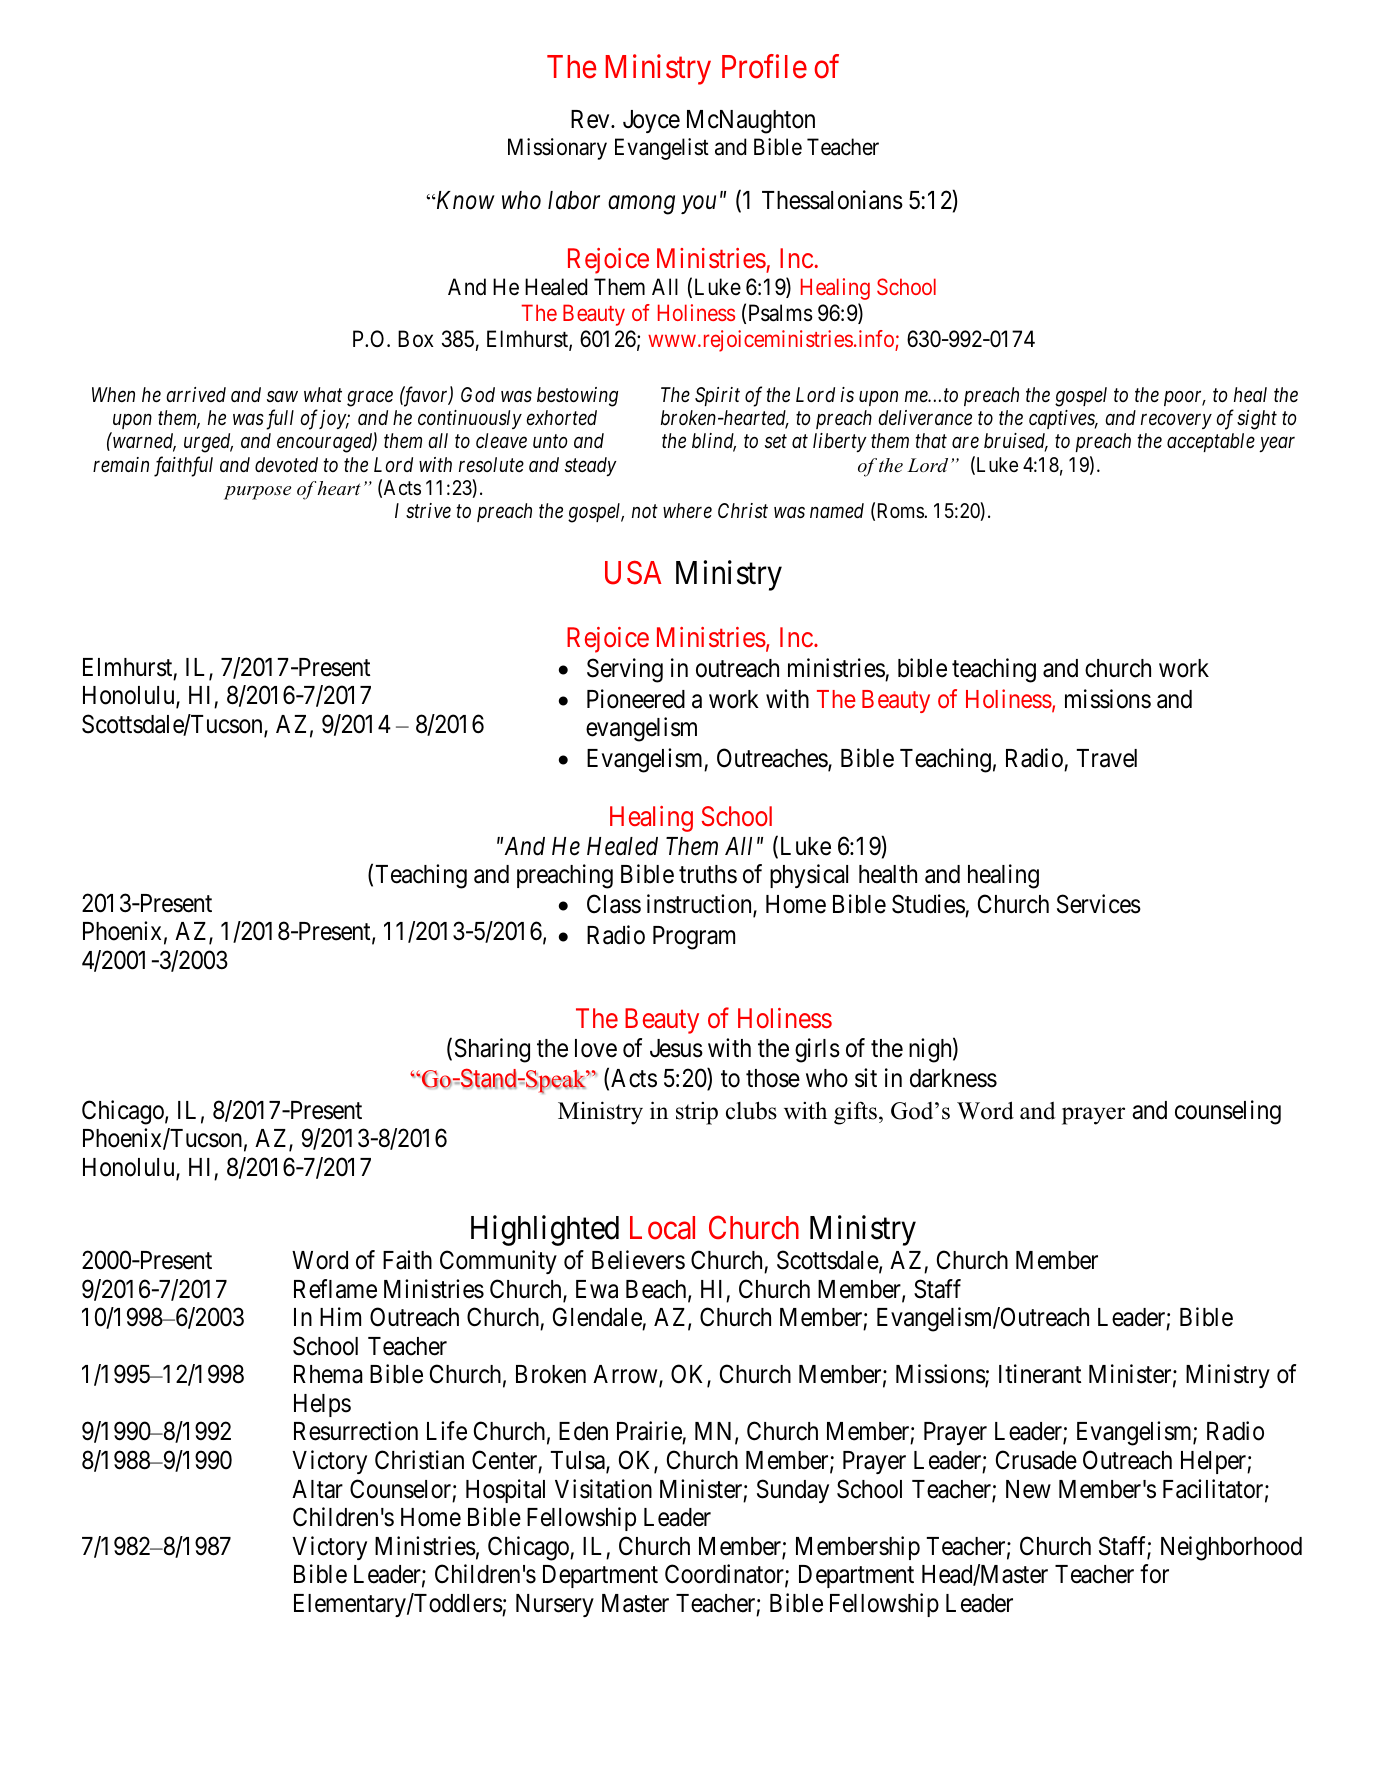 The height and width of the document is (1786, 1380). Describe the element at coordinates (1228, 1112) in the document. I see `counseling` at that location.
